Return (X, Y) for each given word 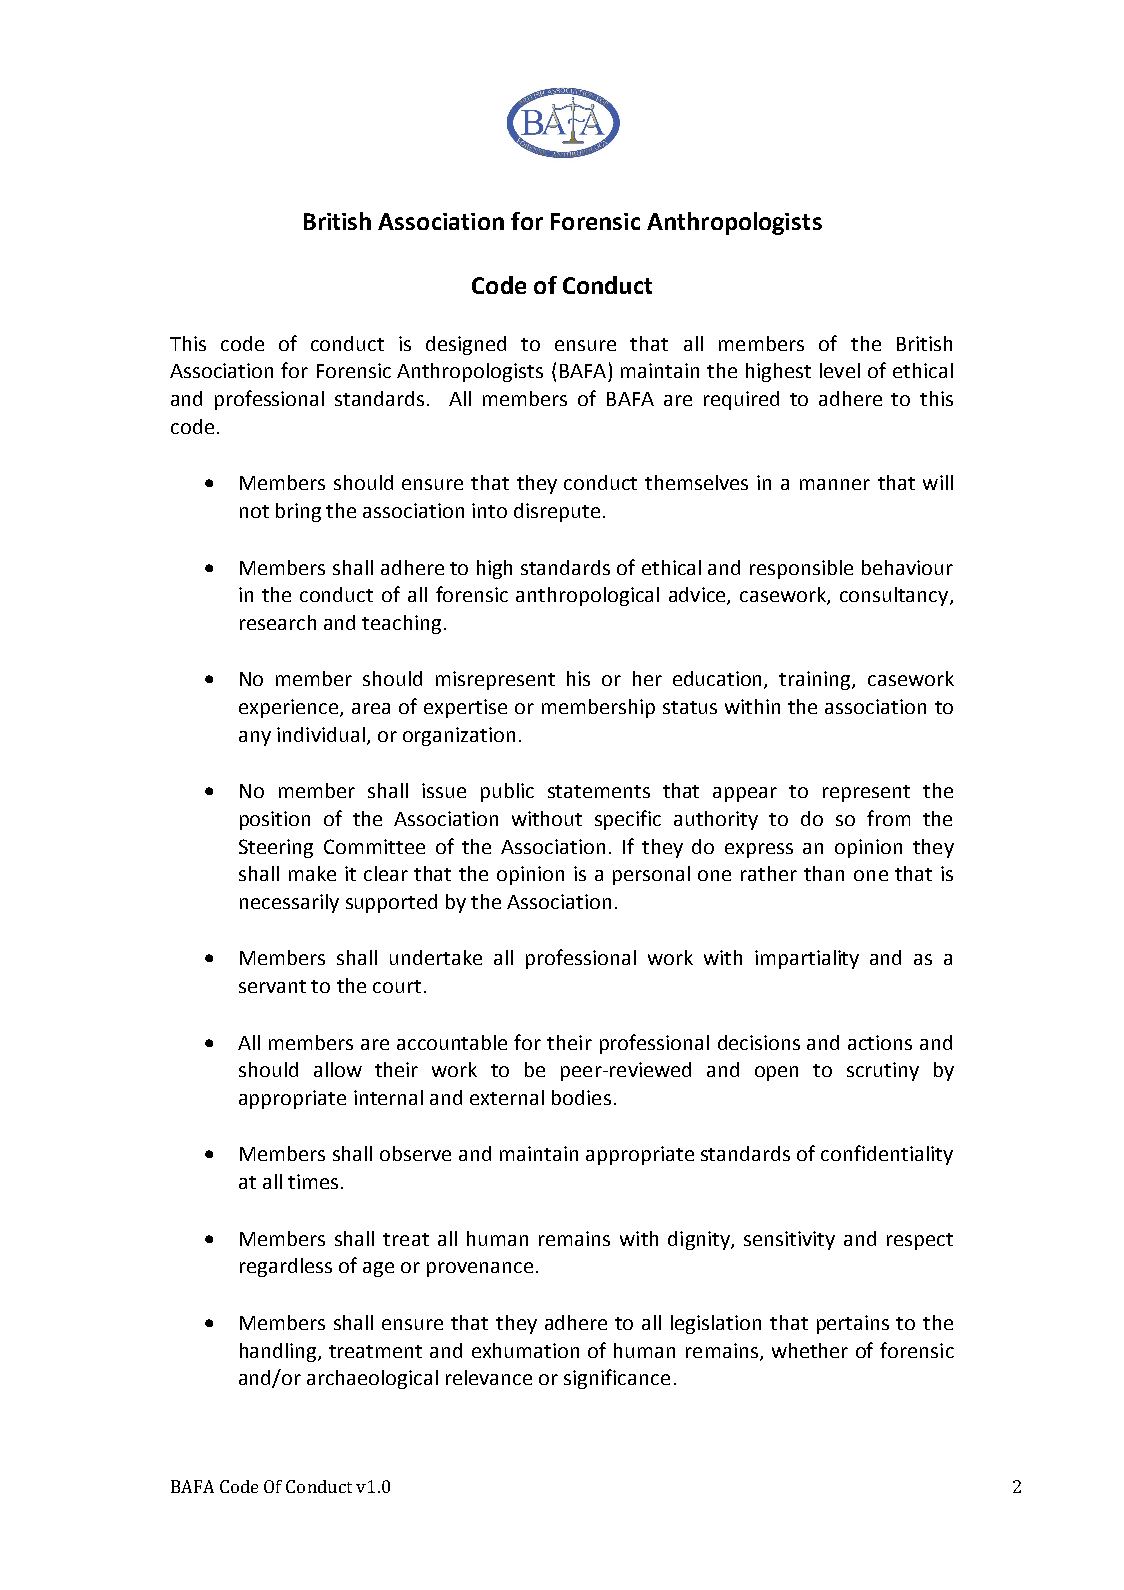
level (840, 370)
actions (880, 1042)
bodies (581, 1097)
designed (466, 345)
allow (338, 1069)
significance (617, 1379)
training (816, 680)
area (371, 708)
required (741, 400)
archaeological (372, 1379)
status (690, 707)
